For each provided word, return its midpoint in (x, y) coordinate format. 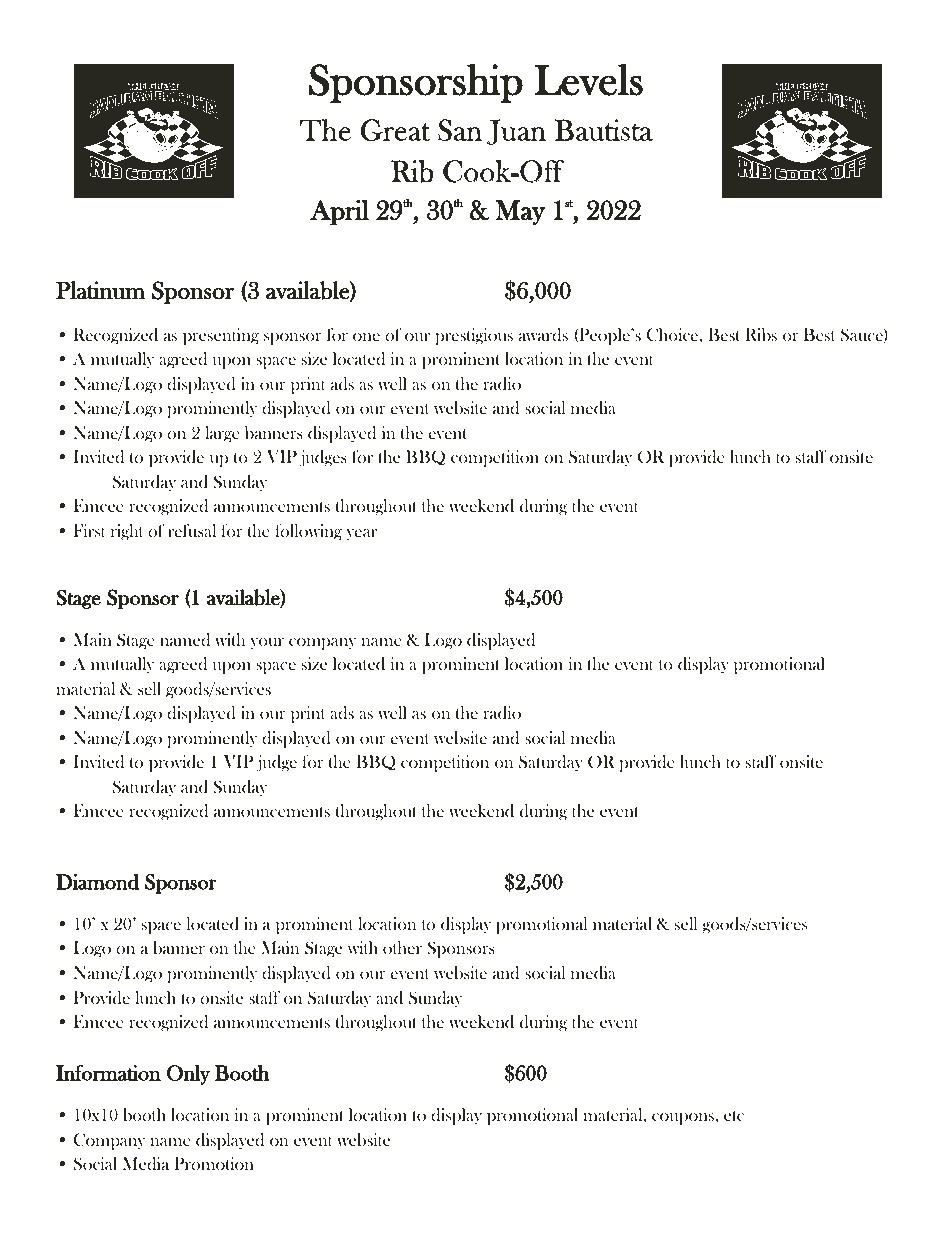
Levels (588, 80)
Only (188, 1075)
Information (108, 1073)
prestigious (474, 336)
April (339, 212)
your (267, 644)
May (520, 212)
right (127, 532)
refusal (192, 530)
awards (543, 335)
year (362, 535)
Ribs (761, 335)
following (308, 532)
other (402, 947)
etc (734, 1116)
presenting (221, 336)
